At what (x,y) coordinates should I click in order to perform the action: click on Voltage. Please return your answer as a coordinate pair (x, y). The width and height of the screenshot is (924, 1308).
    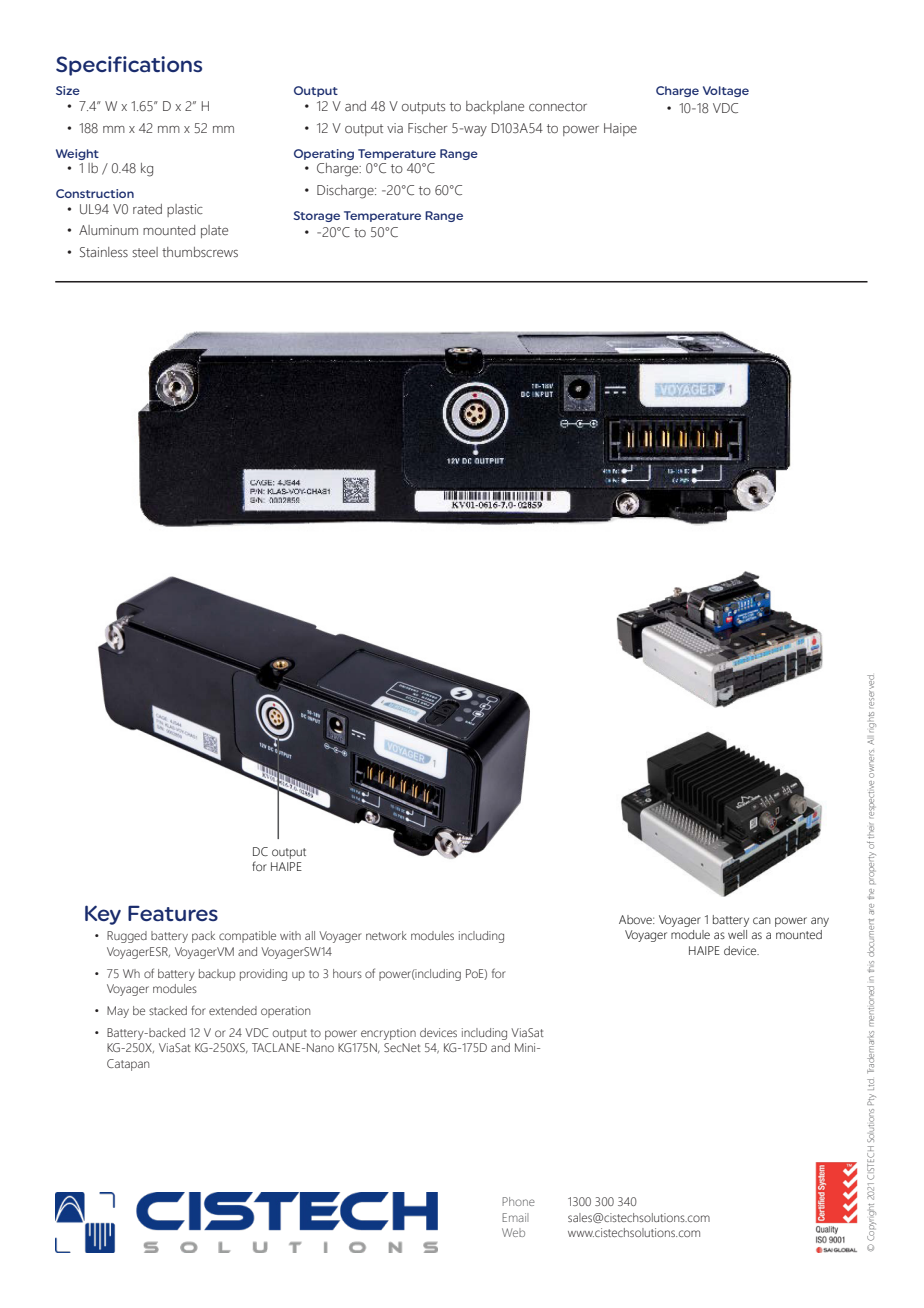
    Looking at the image, I should click on (726, 91).
